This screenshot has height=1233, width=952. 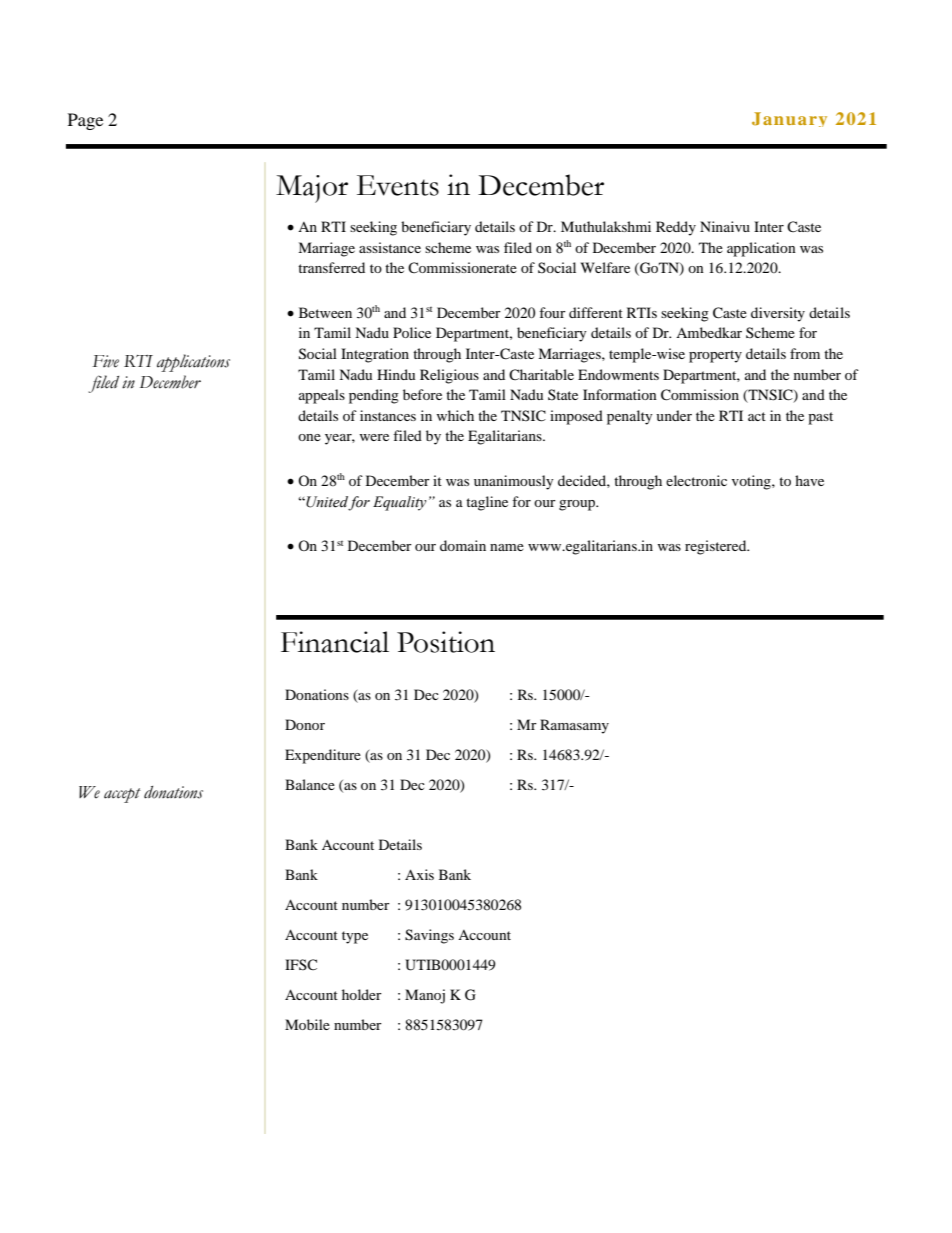 What do you see at coordinates (85, 121) in the screenshot?
I see `Page` at bounding box center [85, 121].
